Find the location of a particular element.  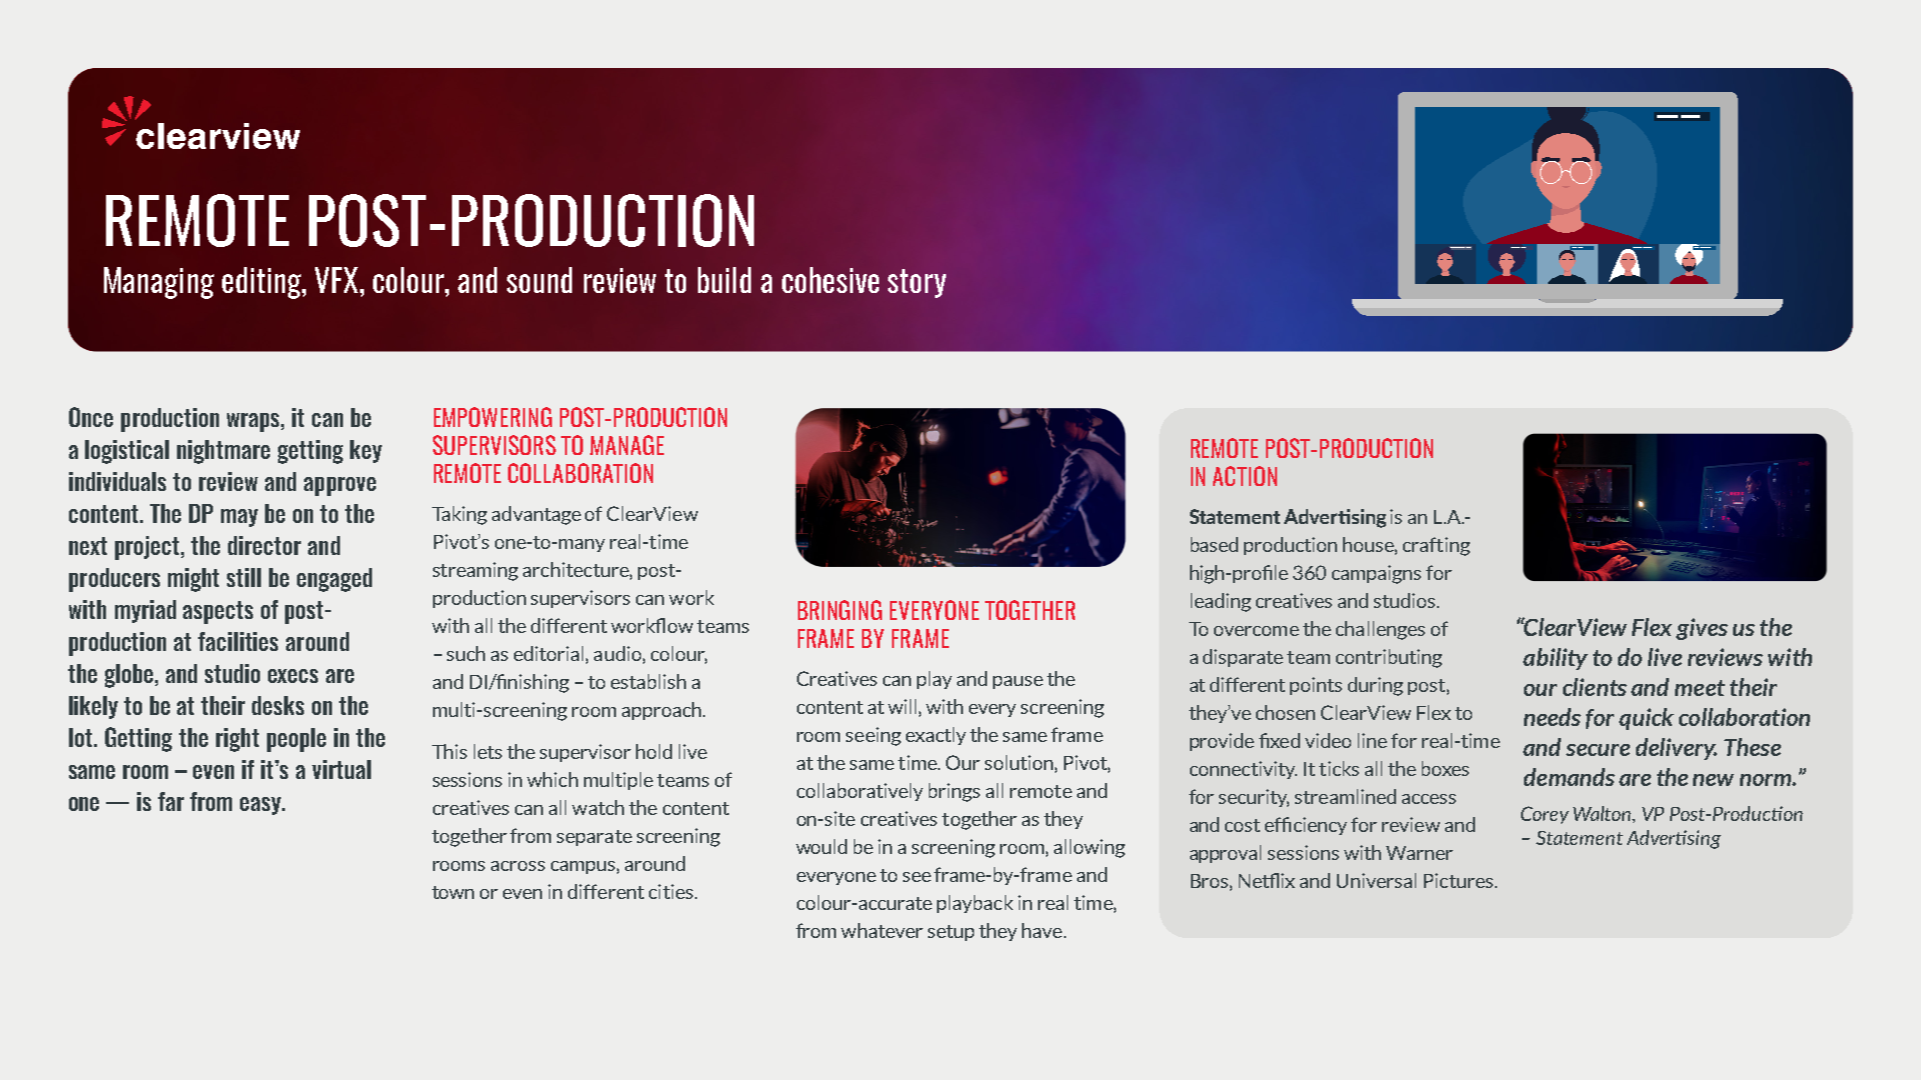

cohesive is located at coordinates (830, 280).
